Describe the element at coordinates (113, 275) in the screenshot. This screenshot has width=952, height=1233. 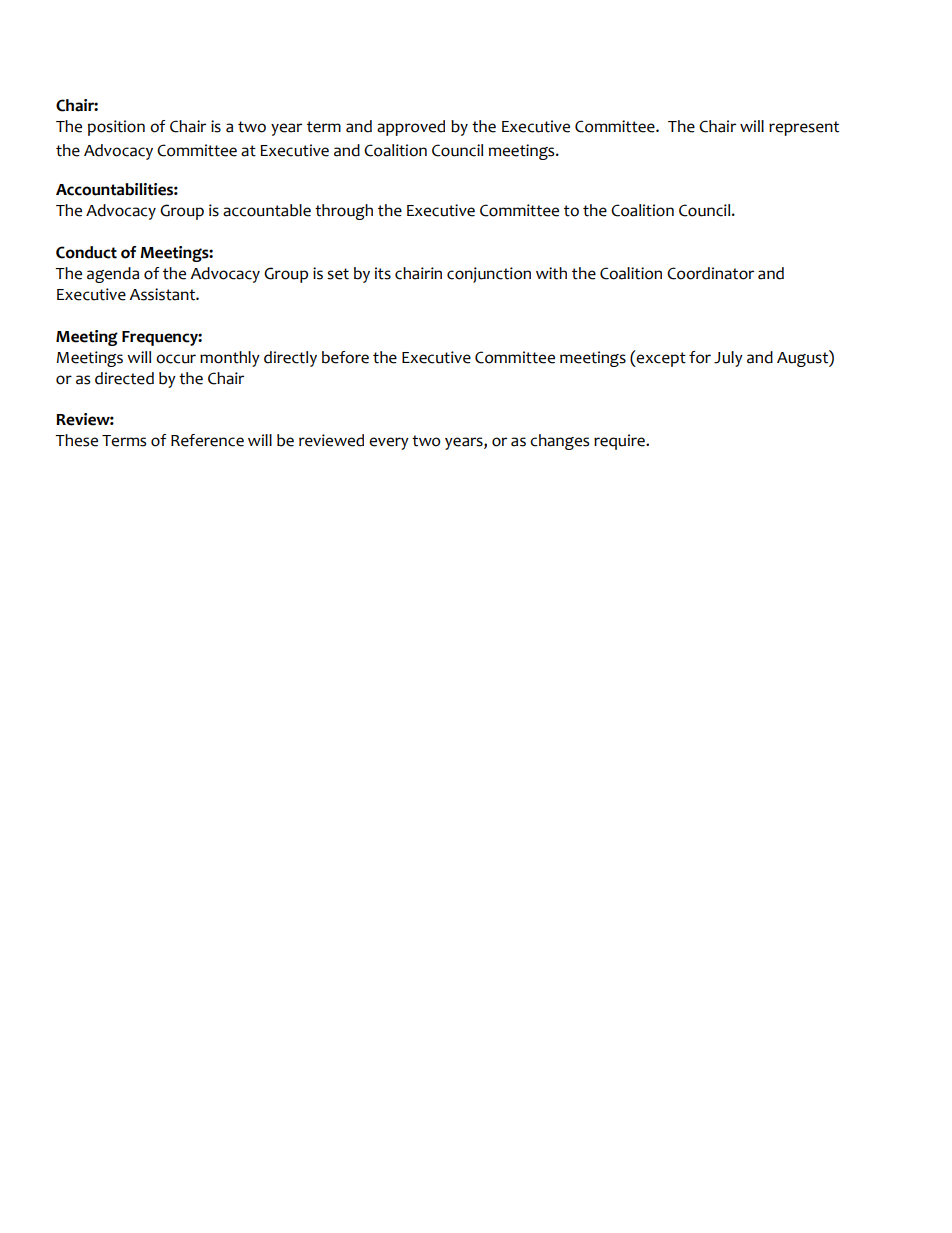
I see `agenda` at that location.
